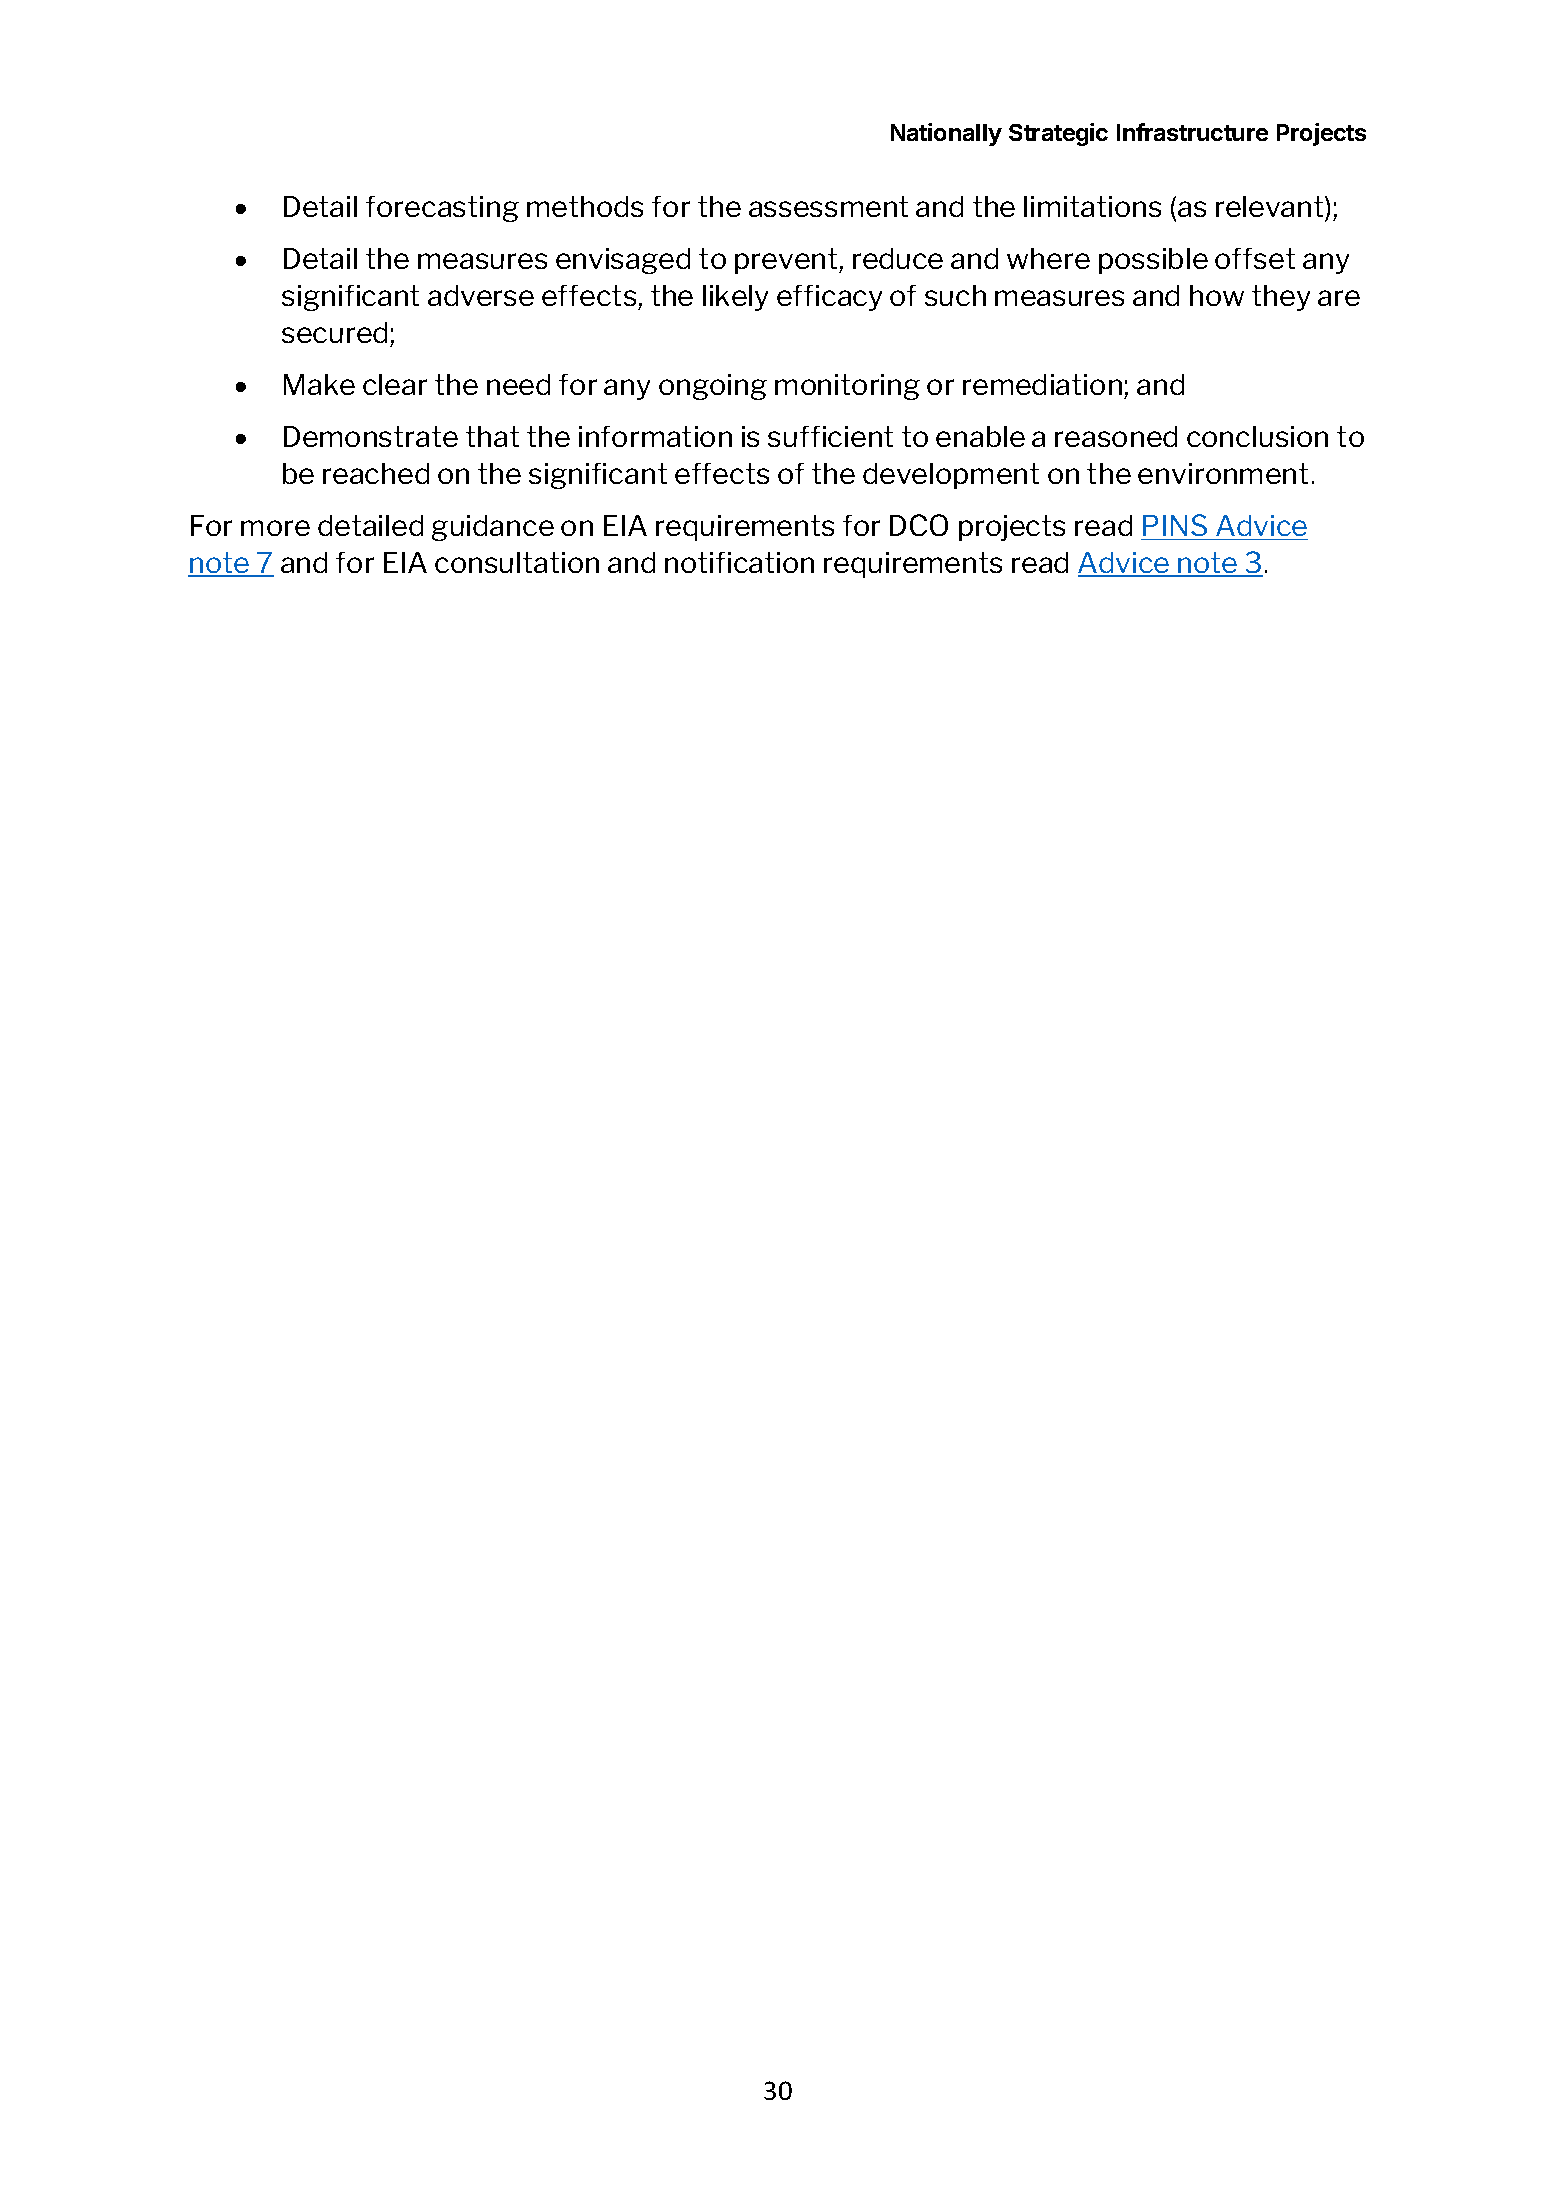 The width and height of the screenshot is (1556, 2201). What do you see at coordinates (829, 298) in the screenshot?
I see `efficacy` at bounding box center [829, 298].
